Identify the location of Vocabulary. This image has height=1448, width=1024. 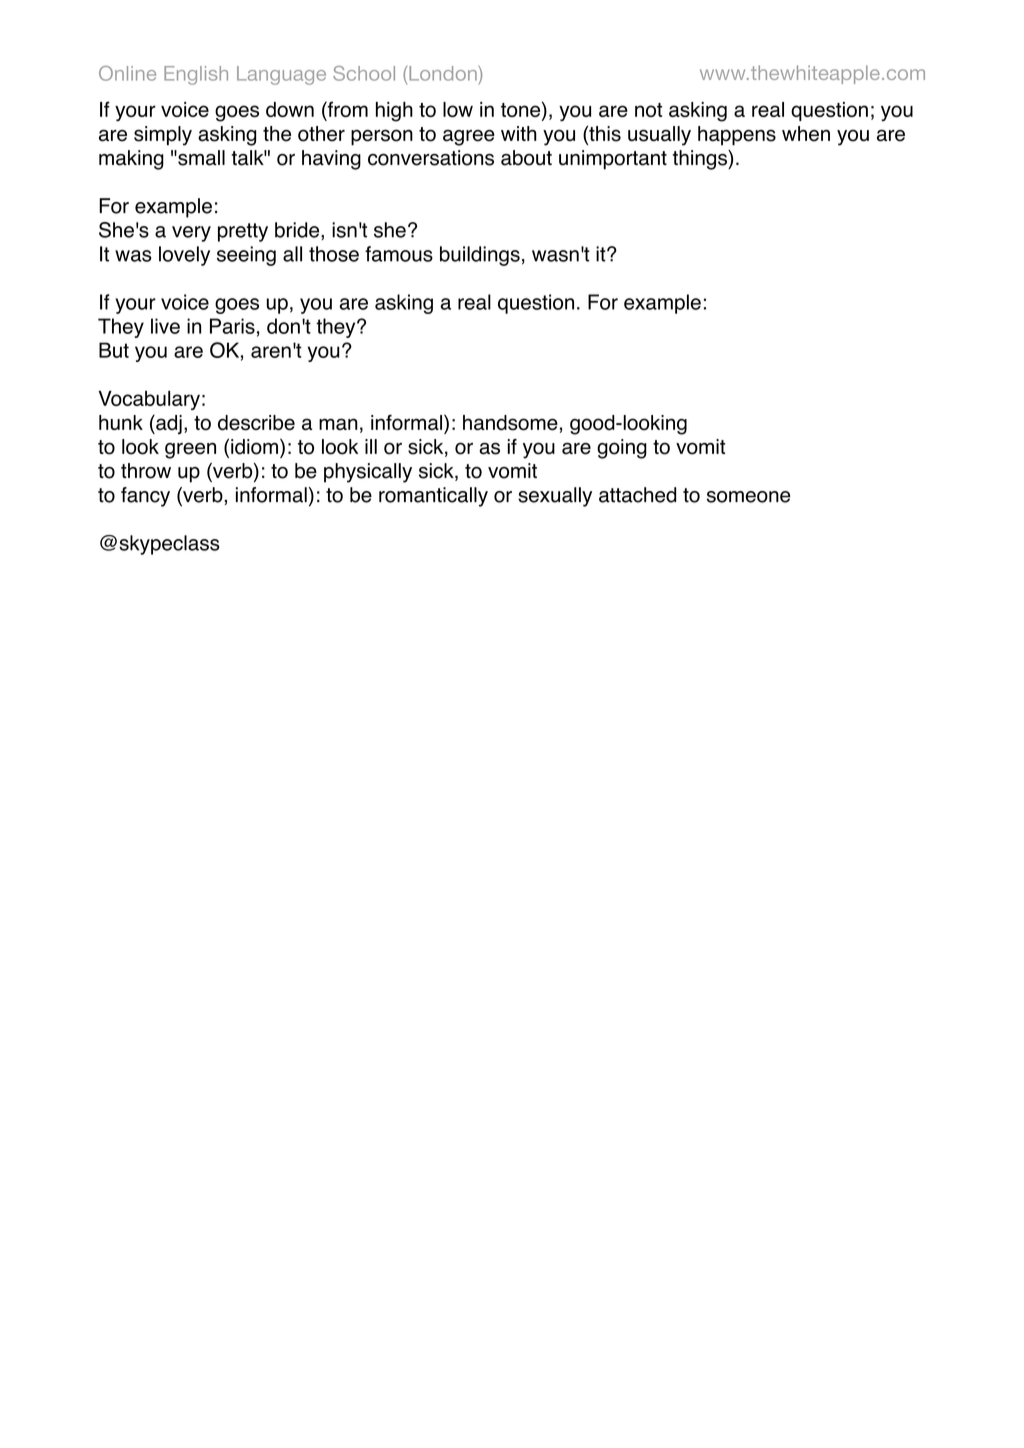
(149, 400).
